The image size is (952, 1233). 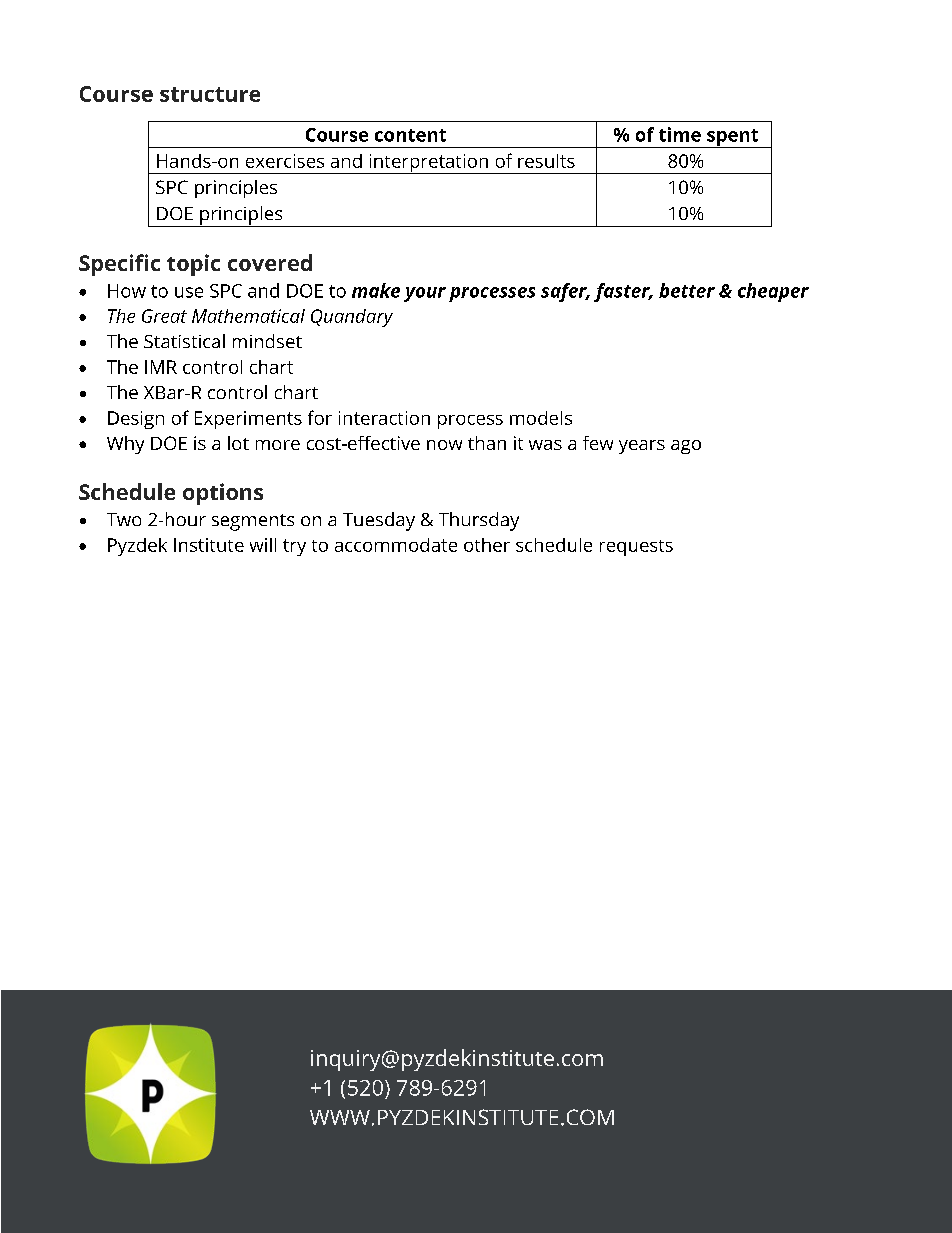 What do you see at coordinates (687, 290) in the screenshot?
I see `better` at bounding box center [687, 290].
